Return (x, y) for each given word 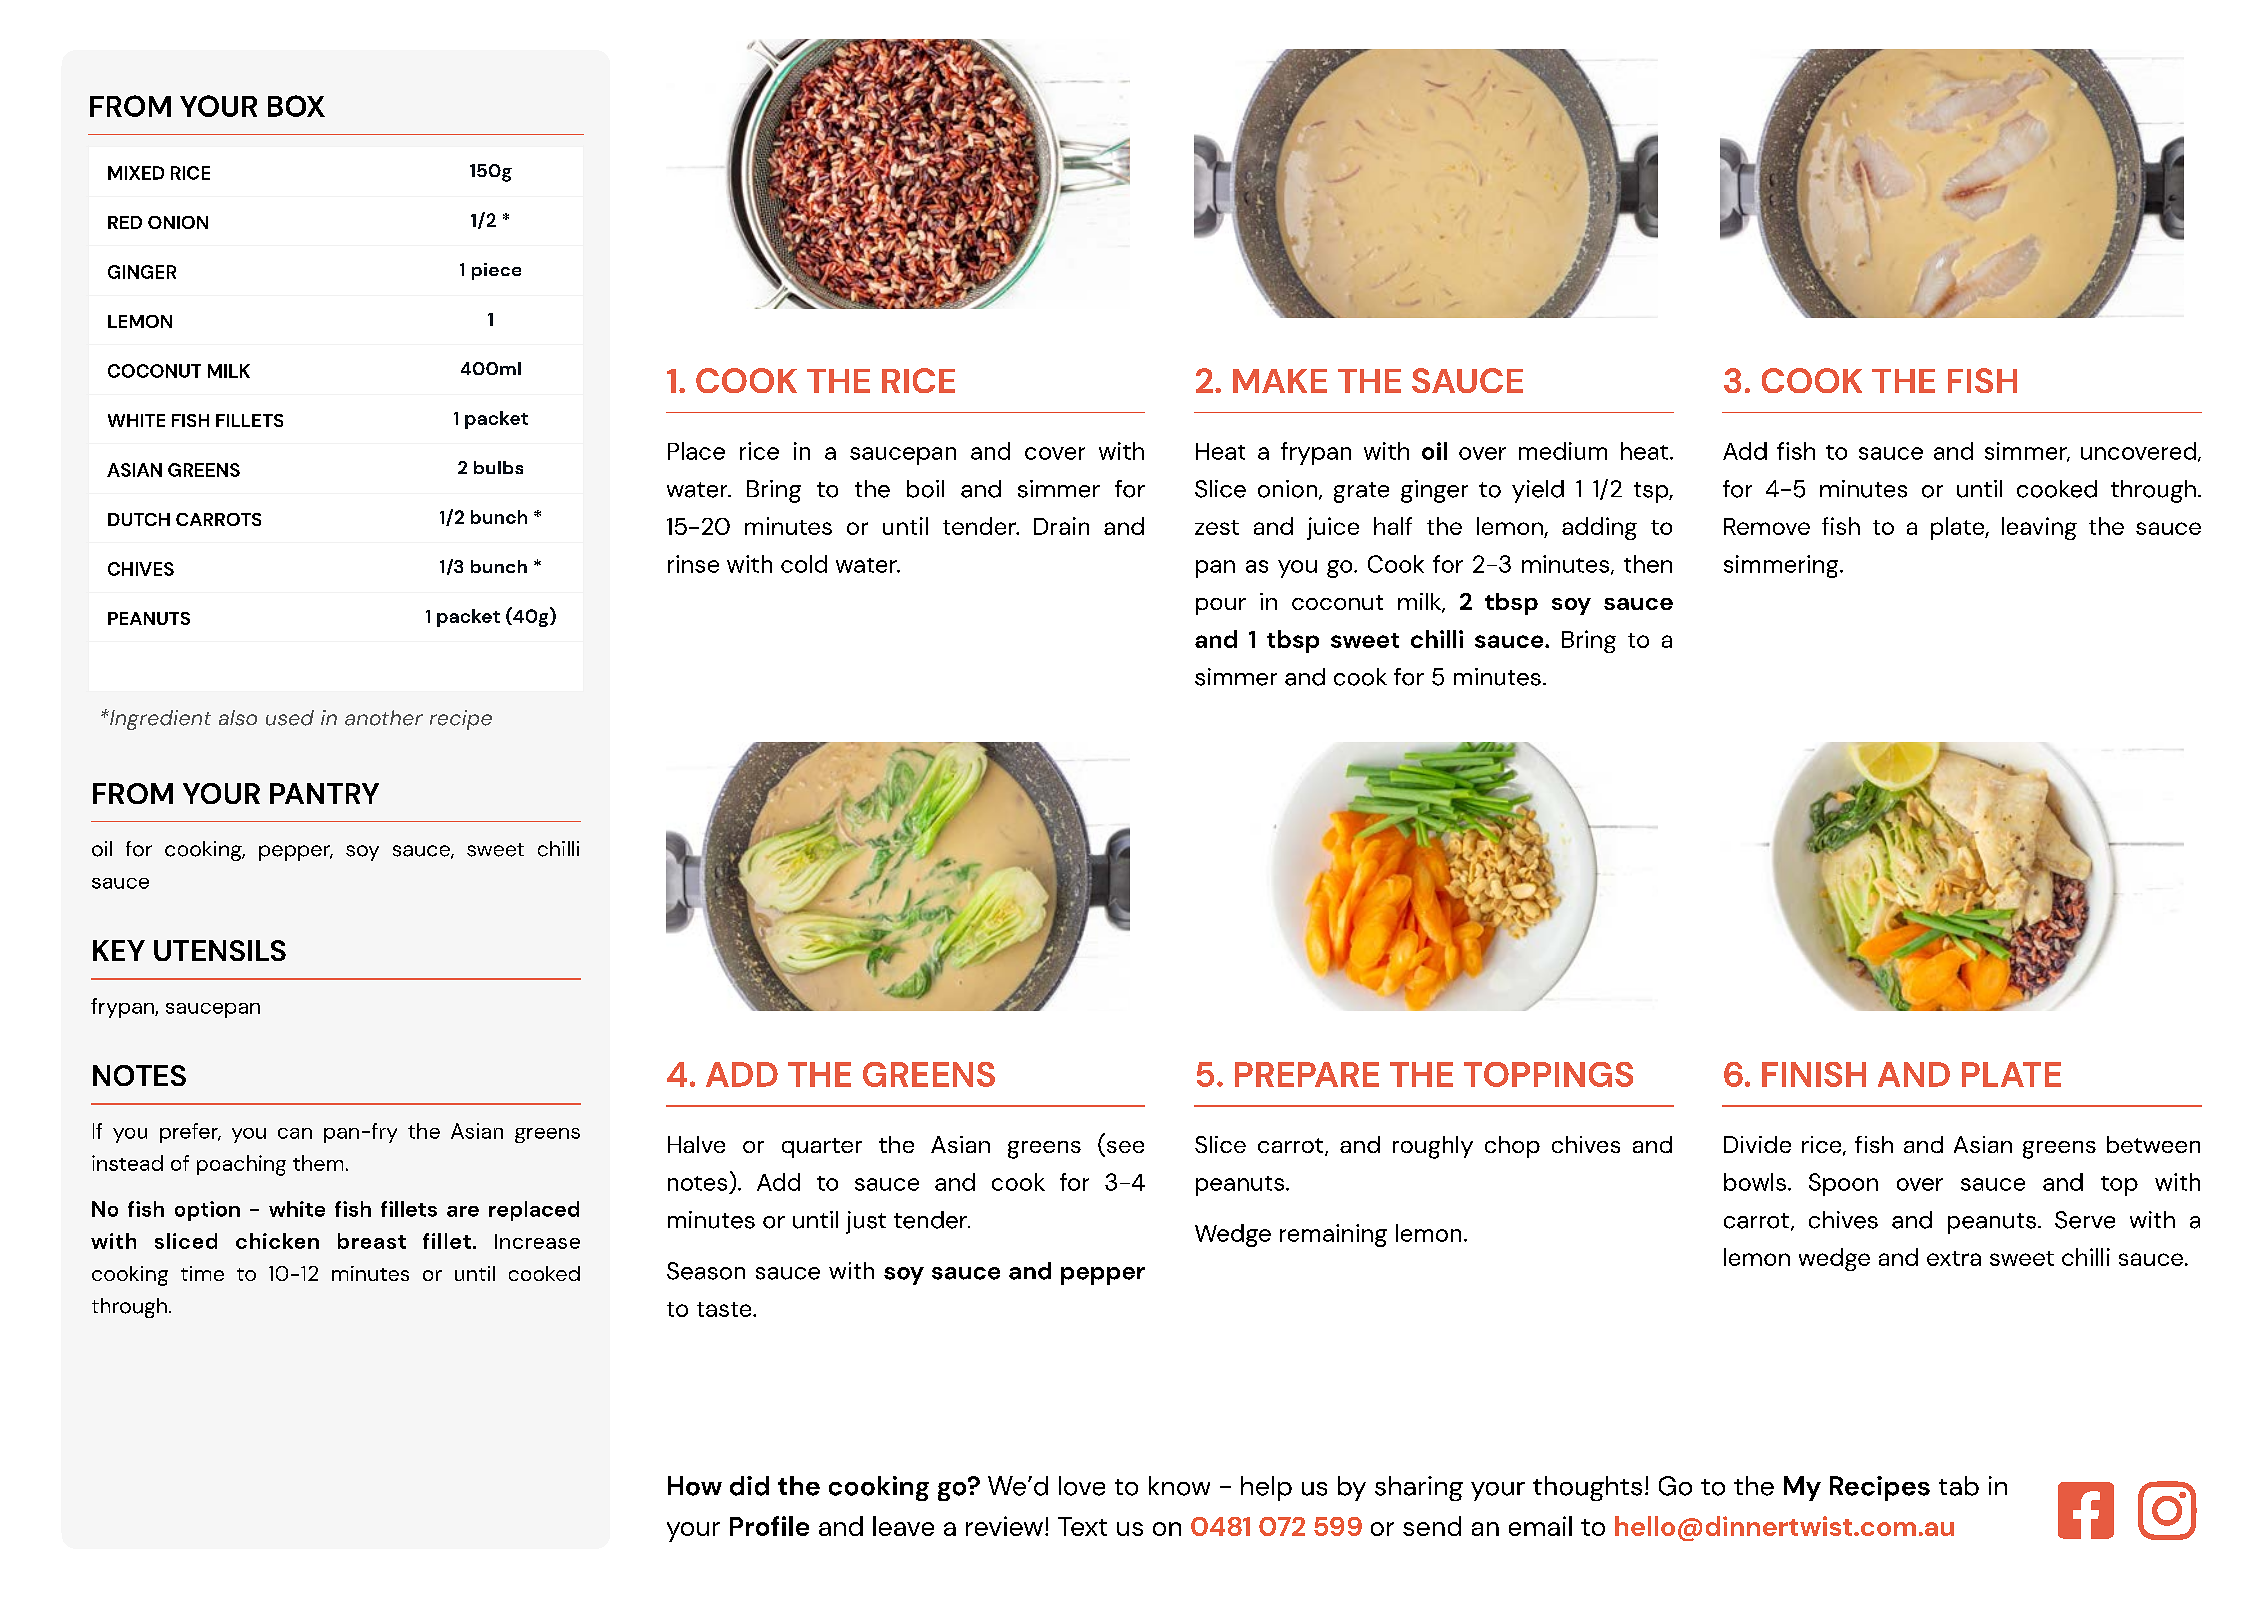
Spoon (1843, 1184)
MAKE (1280, 381)
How (695, 1486)
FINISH (1814, 1074)
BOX (296, 106)
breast (372, 1241)
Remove (1767, 526)
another (384, 718)
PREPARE (1307, 1074)
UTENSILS (220, 950)
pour (1221, 606)
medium (1563, 451)
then (1648, 564)
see (1124, 1148)
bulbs (498, 467)
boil (925, 489)
